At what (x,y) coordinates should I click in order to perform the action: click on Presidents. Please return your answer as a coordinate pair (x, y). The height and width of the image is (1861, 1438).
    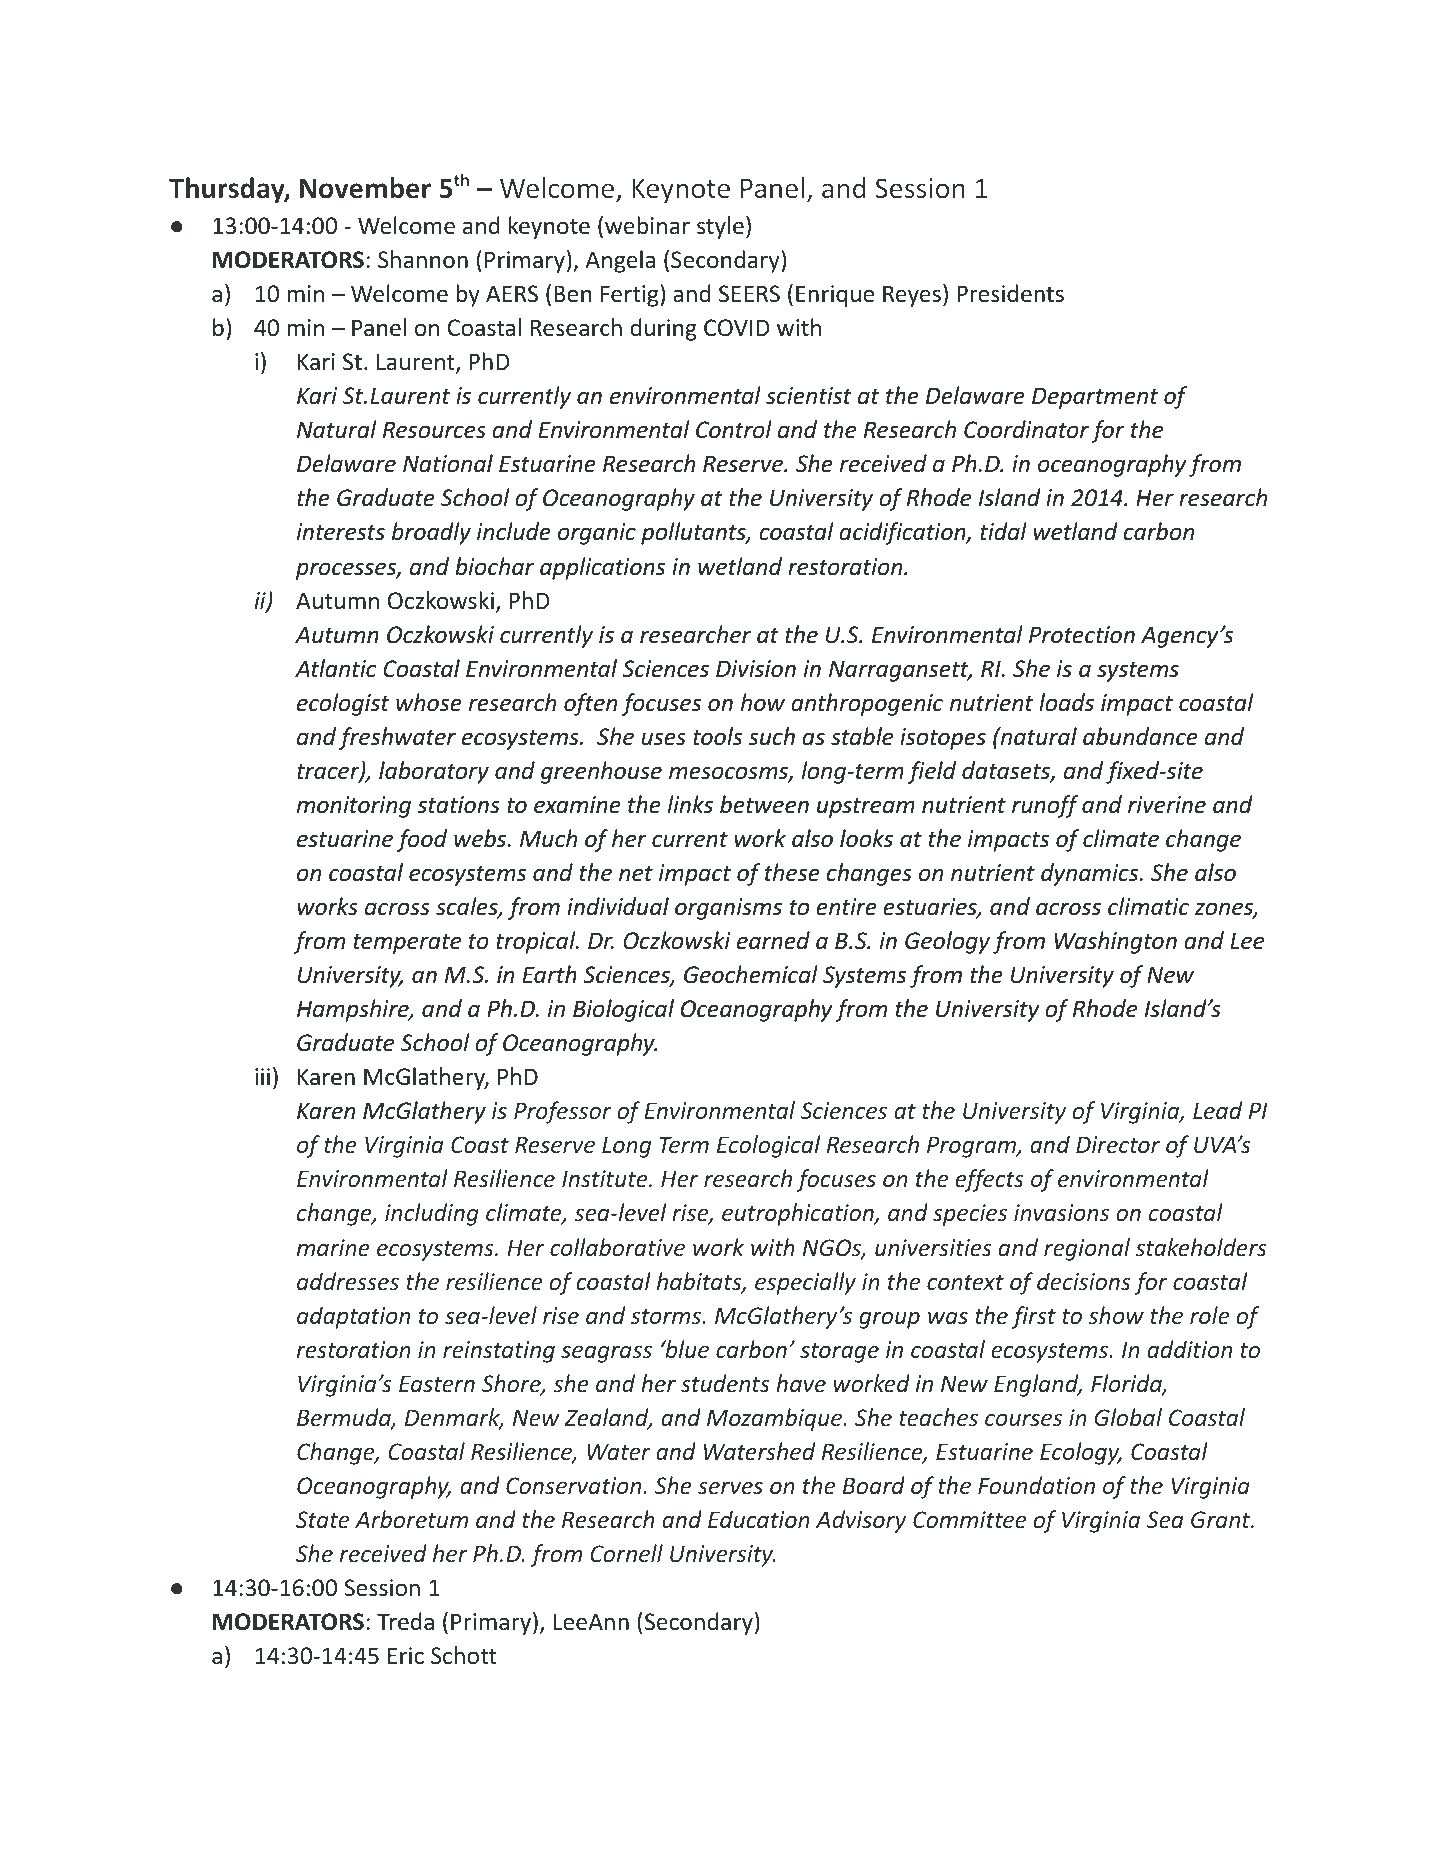
    Looking at the image, I should click on (1010, 293).
